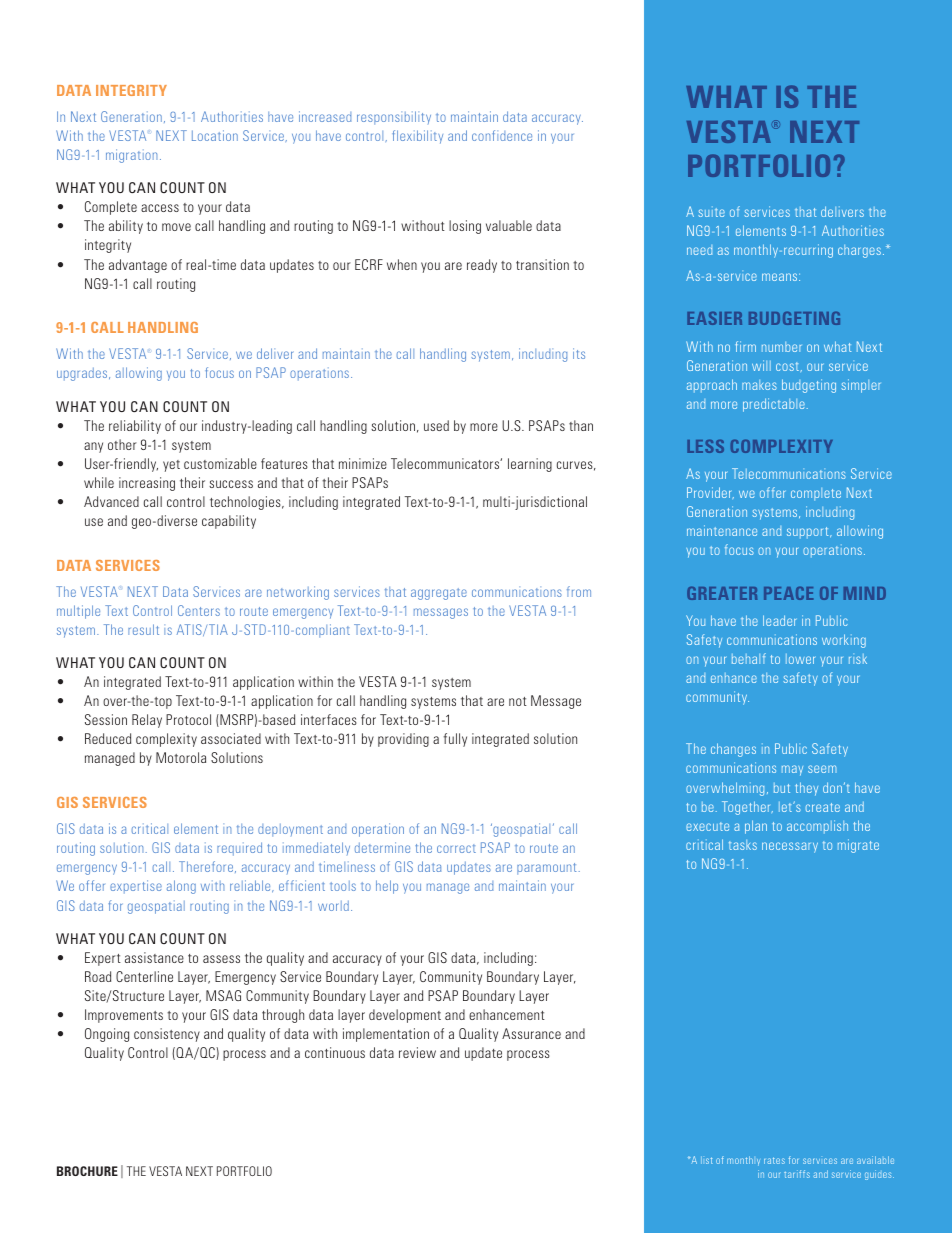  Describe the element at coordinates (800, 659) in the screenshot. I see `lower` at that location.
